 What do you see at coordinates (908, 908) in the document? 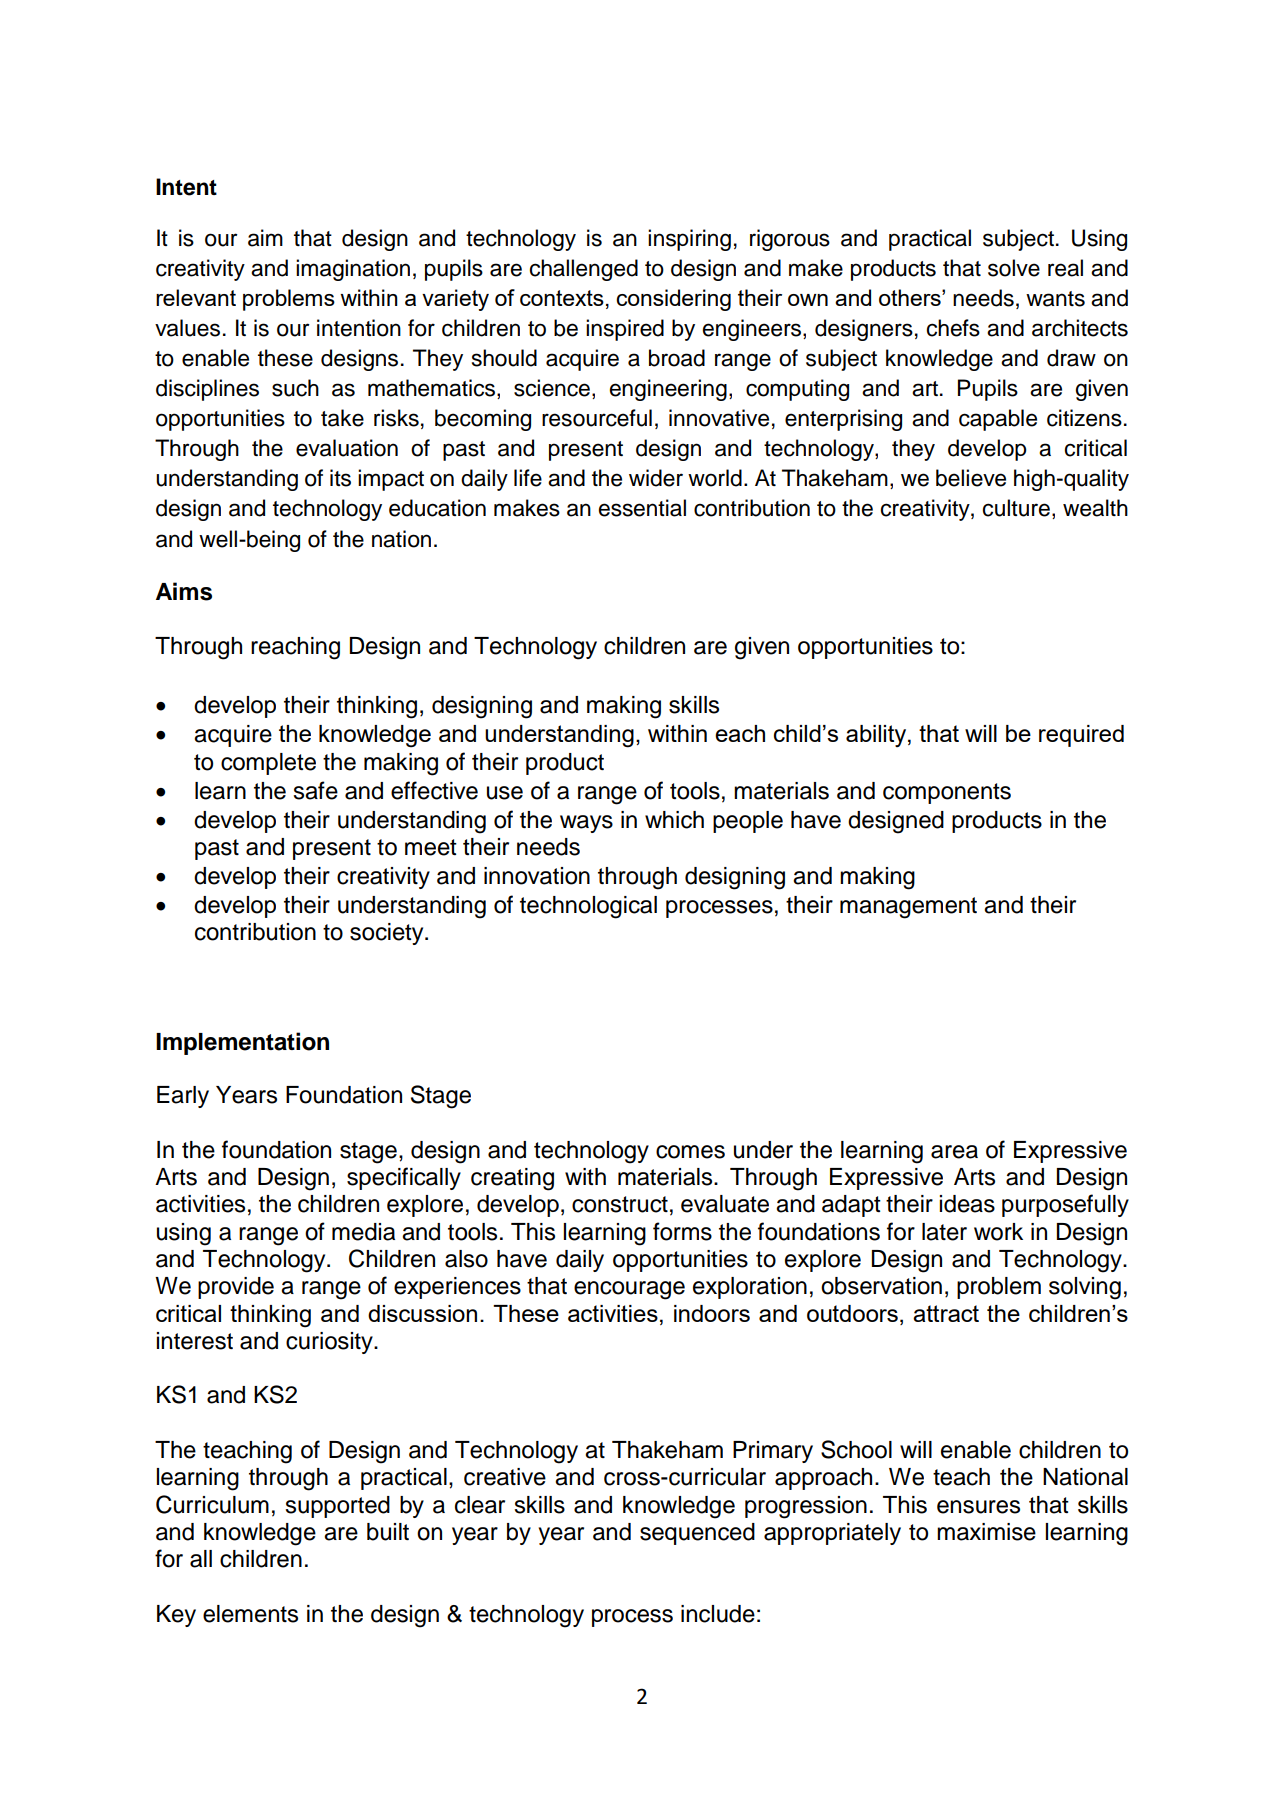
I see `management` at bounding box center [908, 908].
